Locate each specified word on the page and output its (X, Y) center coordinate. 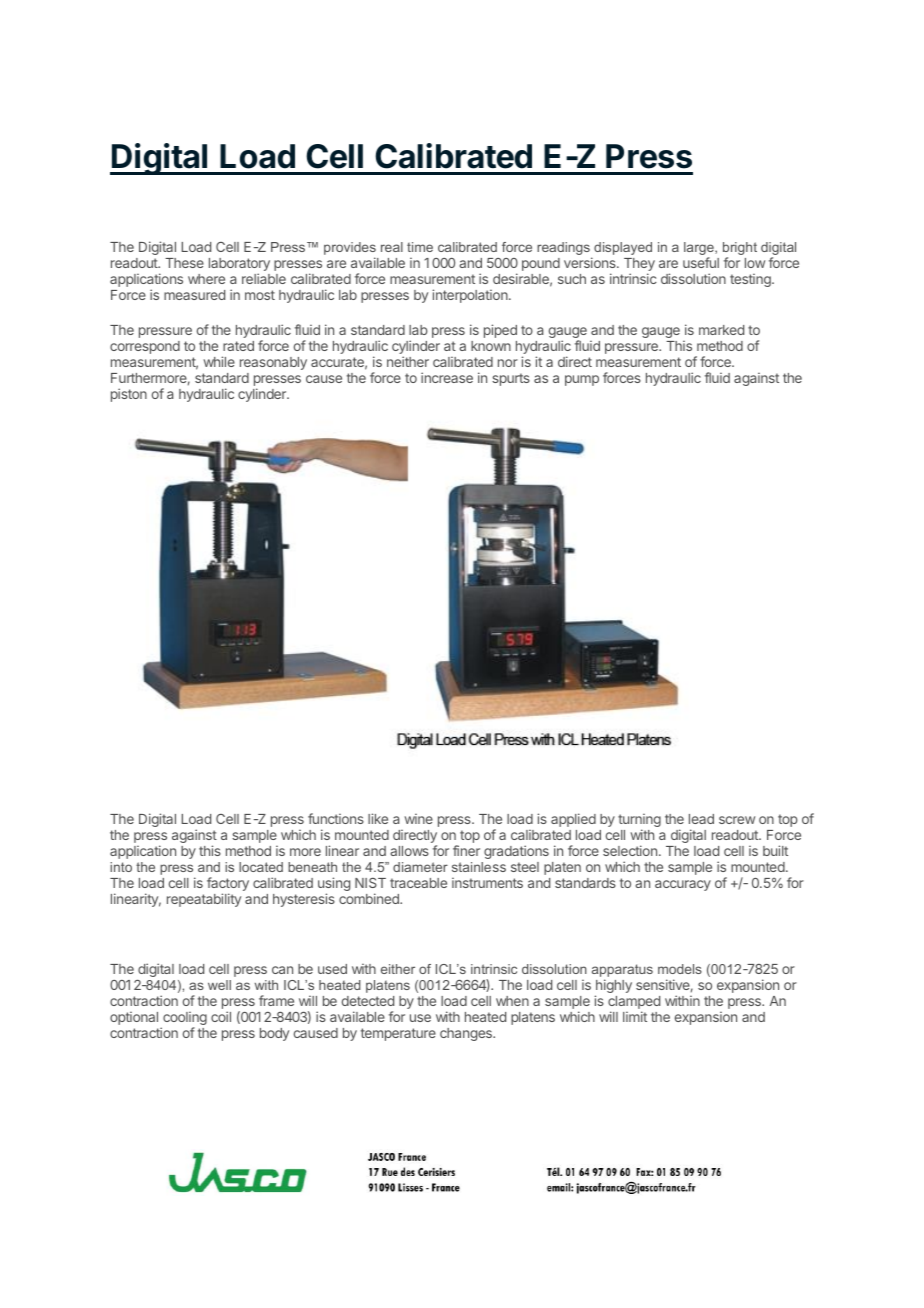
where (206, 279)
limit (635, 1016)
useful (701, 262)
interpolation (471, 296)
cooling (184, 1019)
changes (467, 1034)
